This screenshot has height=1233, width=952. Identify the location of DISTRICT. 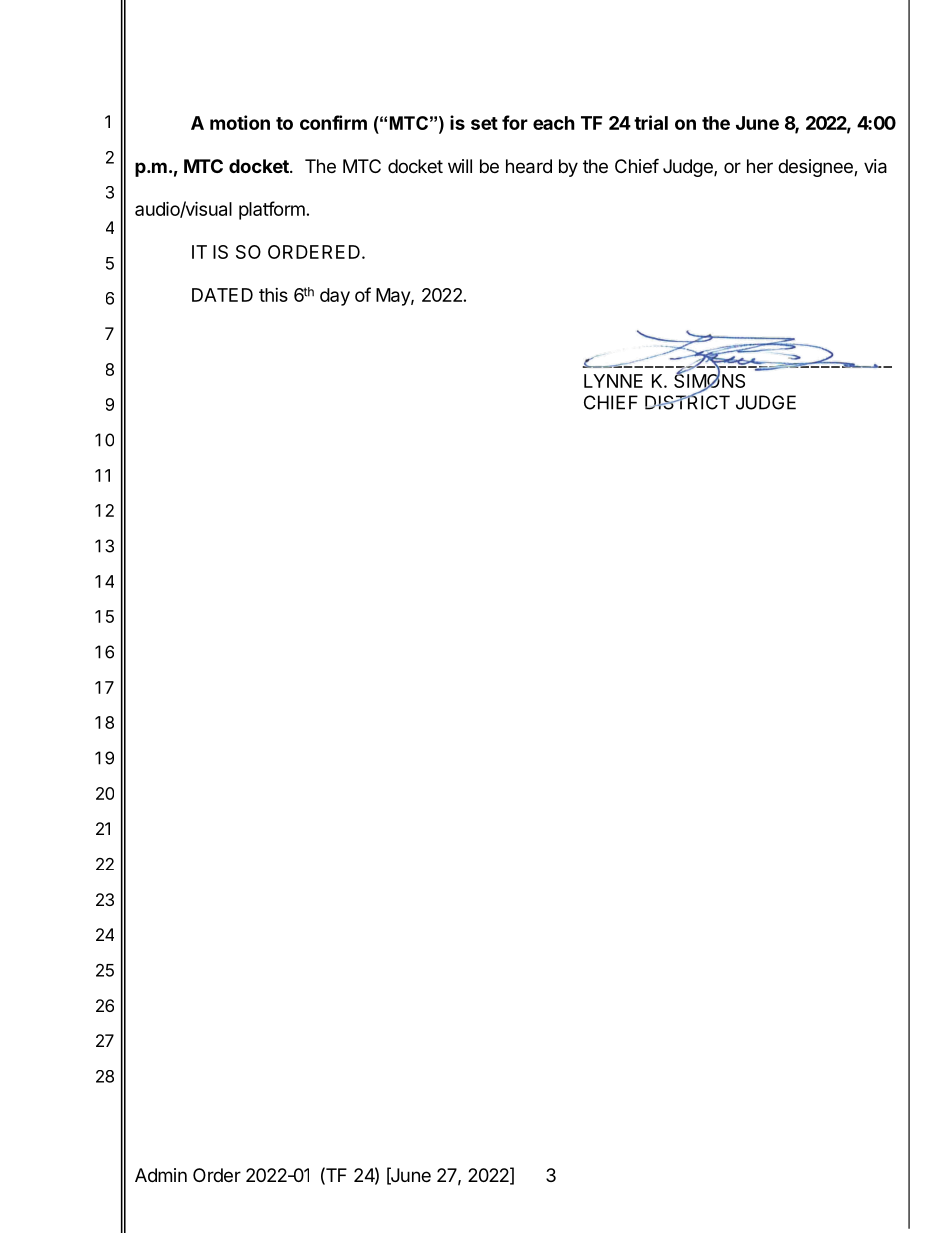
(687, 401).
